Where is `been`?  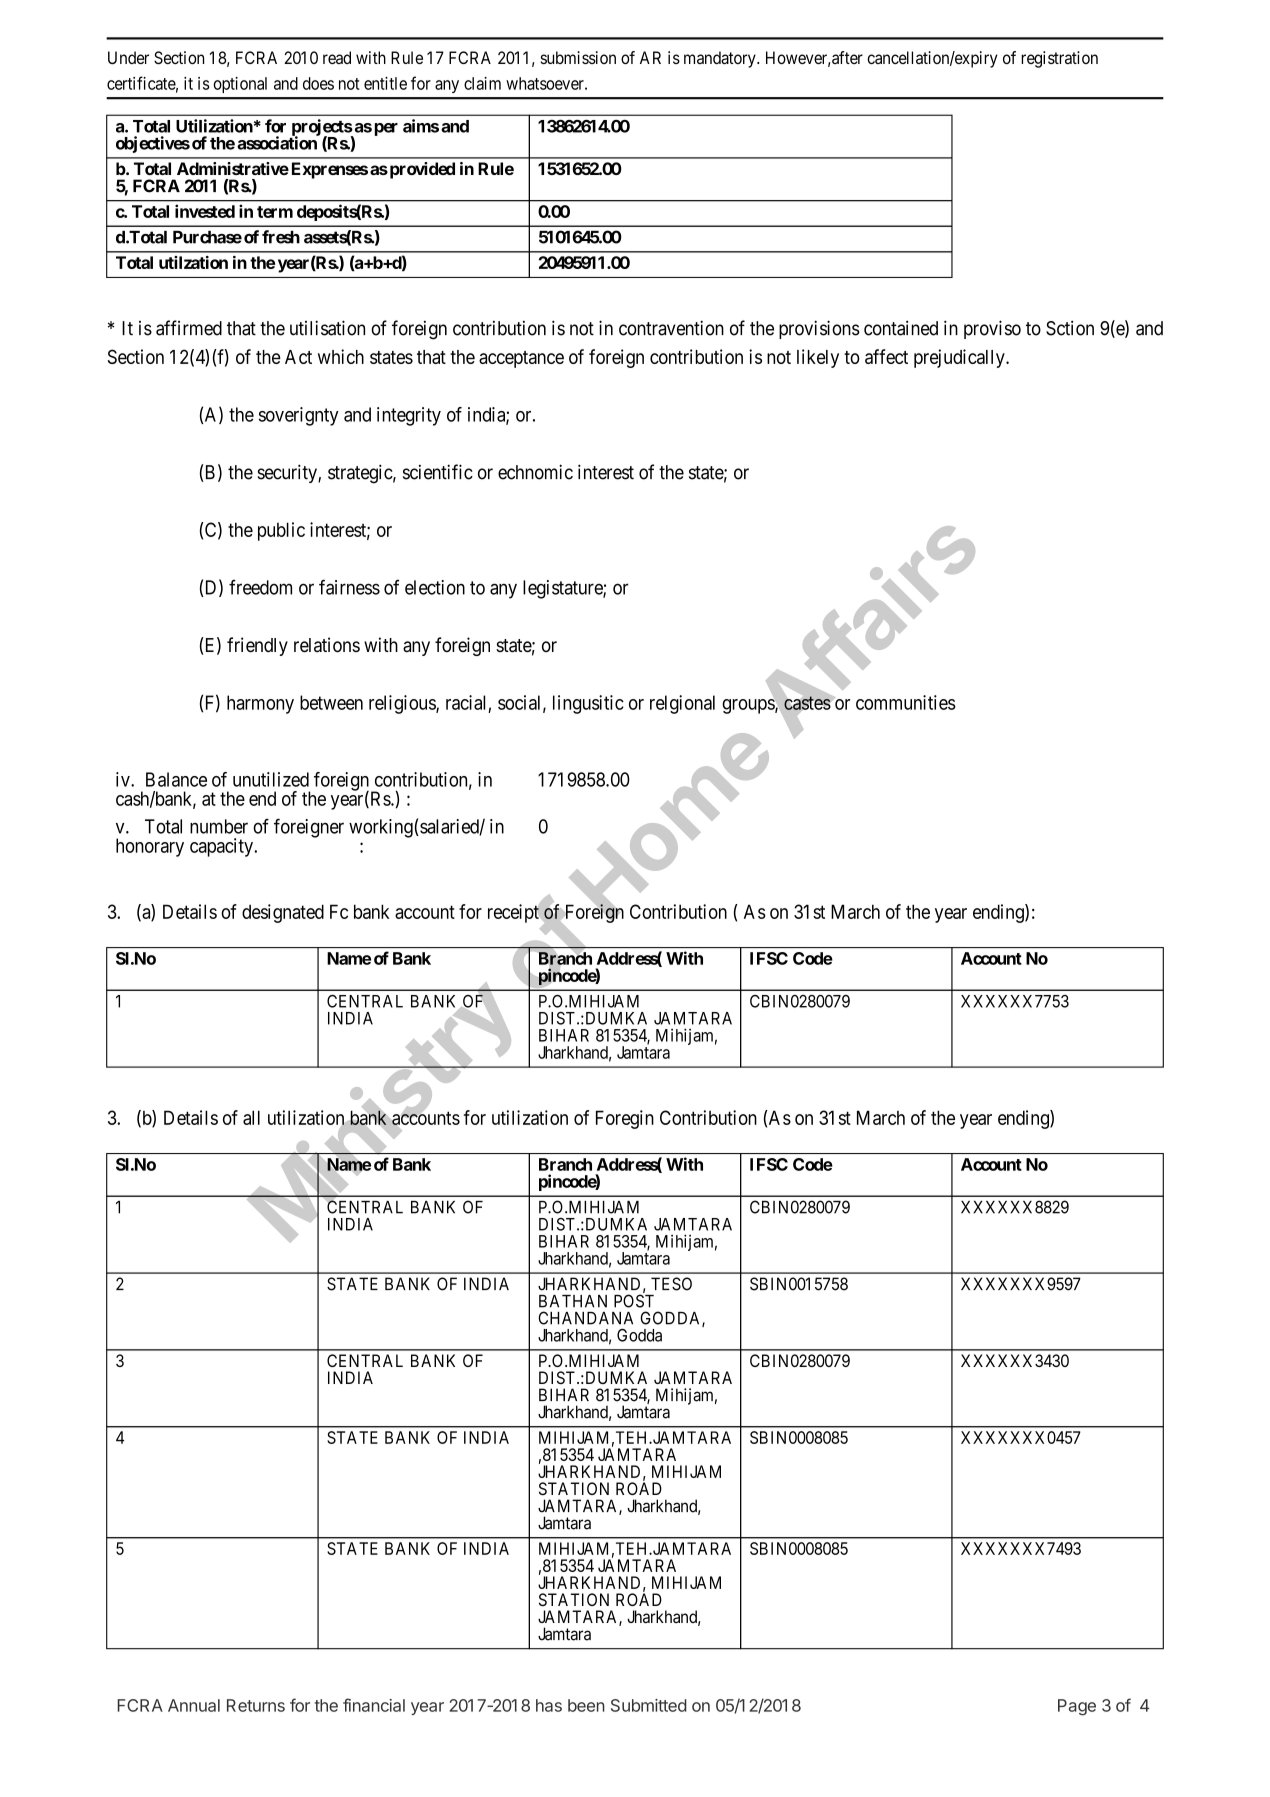 been is located at coordinates (586, 1705).
